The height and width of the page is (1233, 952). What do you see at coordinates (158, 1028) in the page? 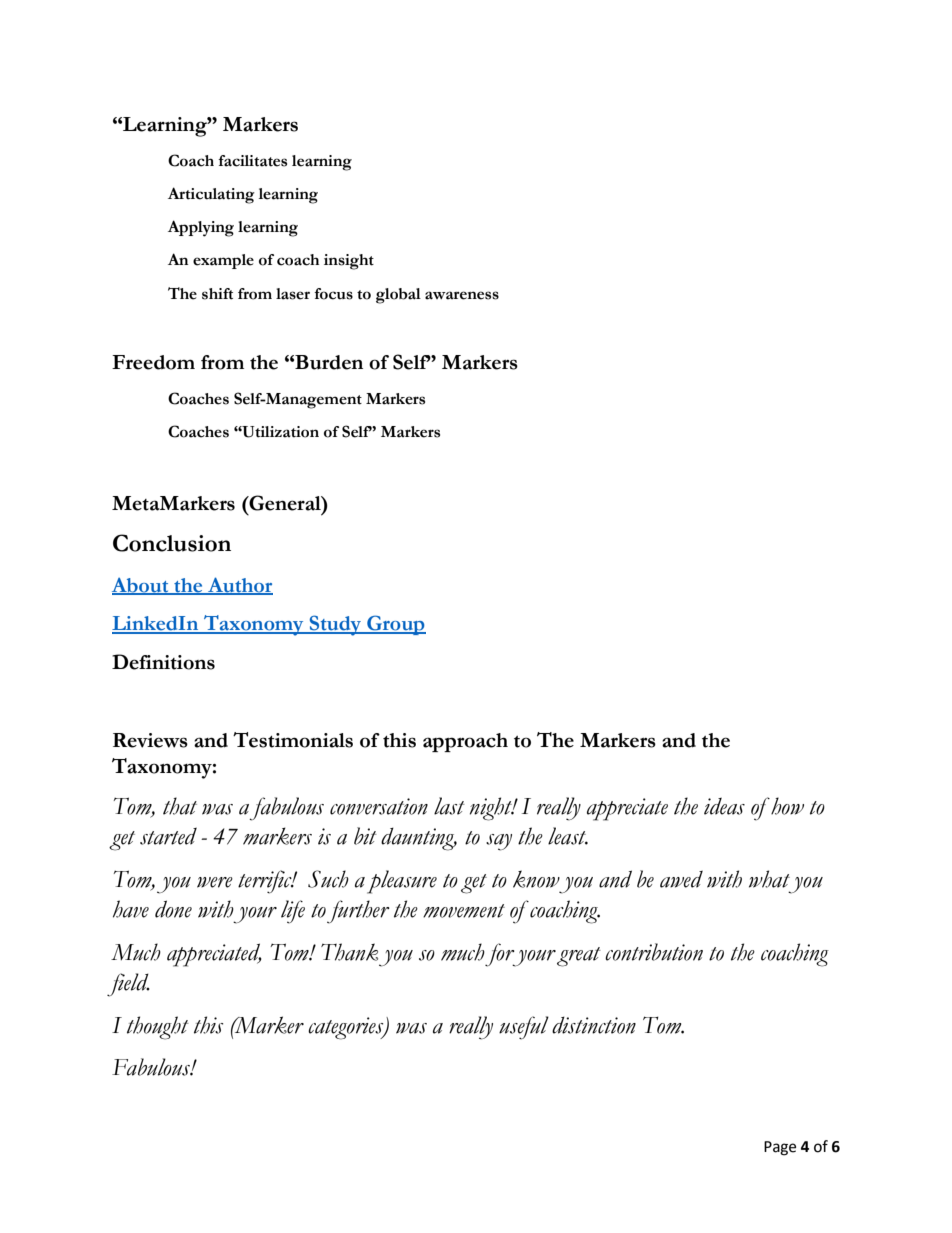
I see `thought` at bounding box center [158, 1028].
